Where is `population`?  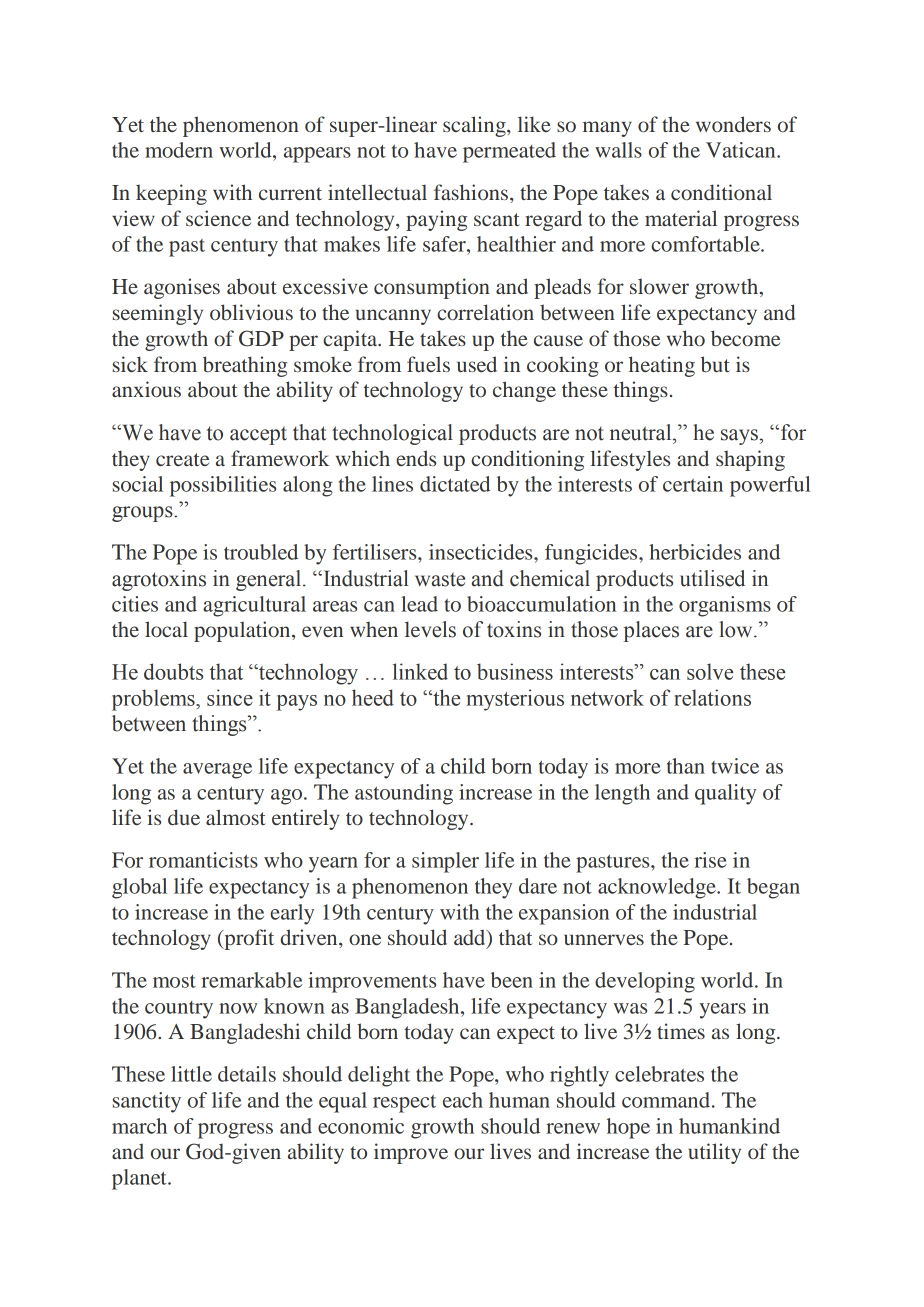 population is located at coordinates (243, 631).
